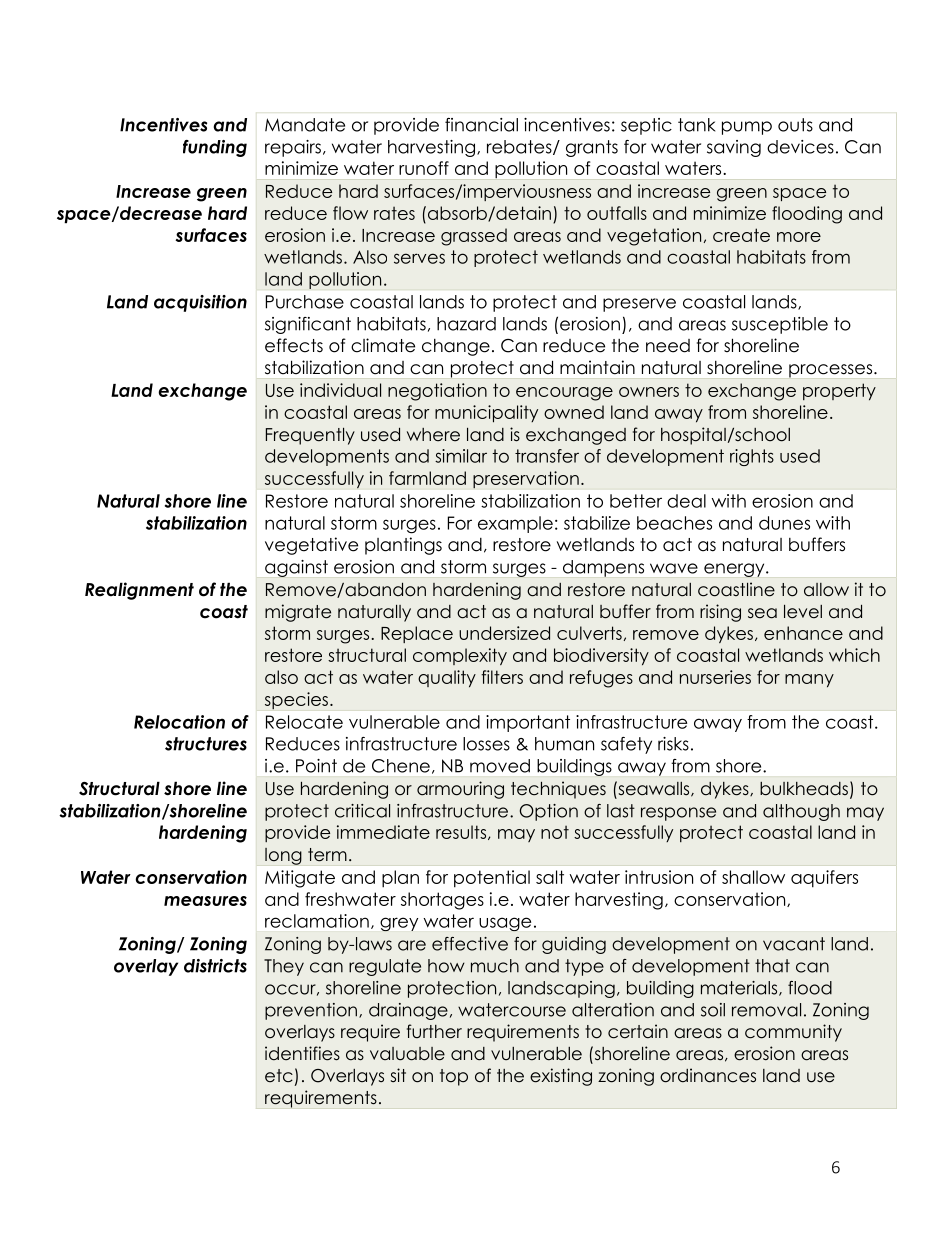 The height and width of the screenshot is (1233, 952). Describe the element at coordinates (215, 148) in the screenshot. I see `funding` at that location.
